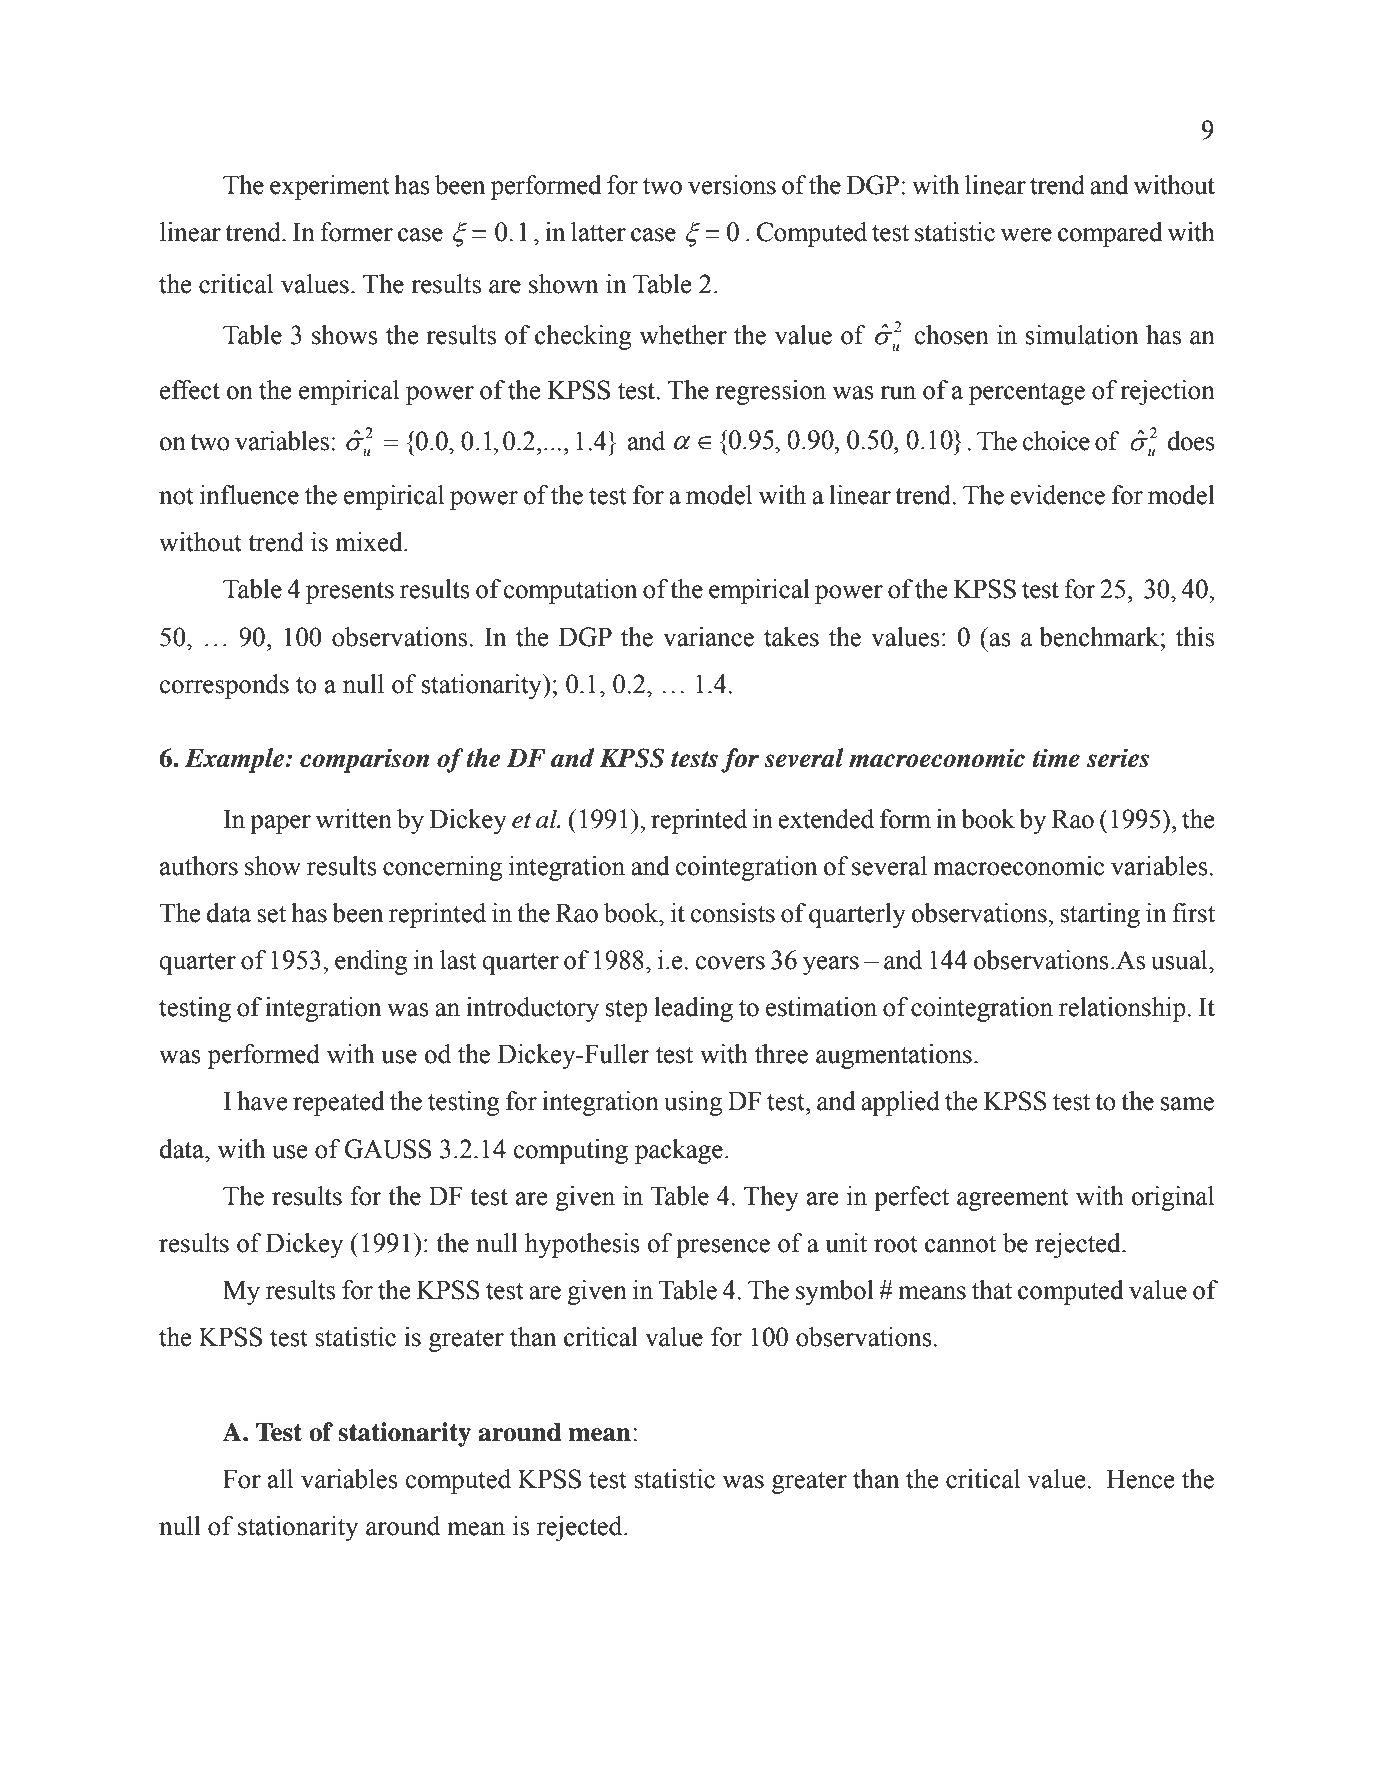 This page has width=1374, height=1778. Describe the element at coordinates (708, 637) in the page. I see `variance` at that location.
